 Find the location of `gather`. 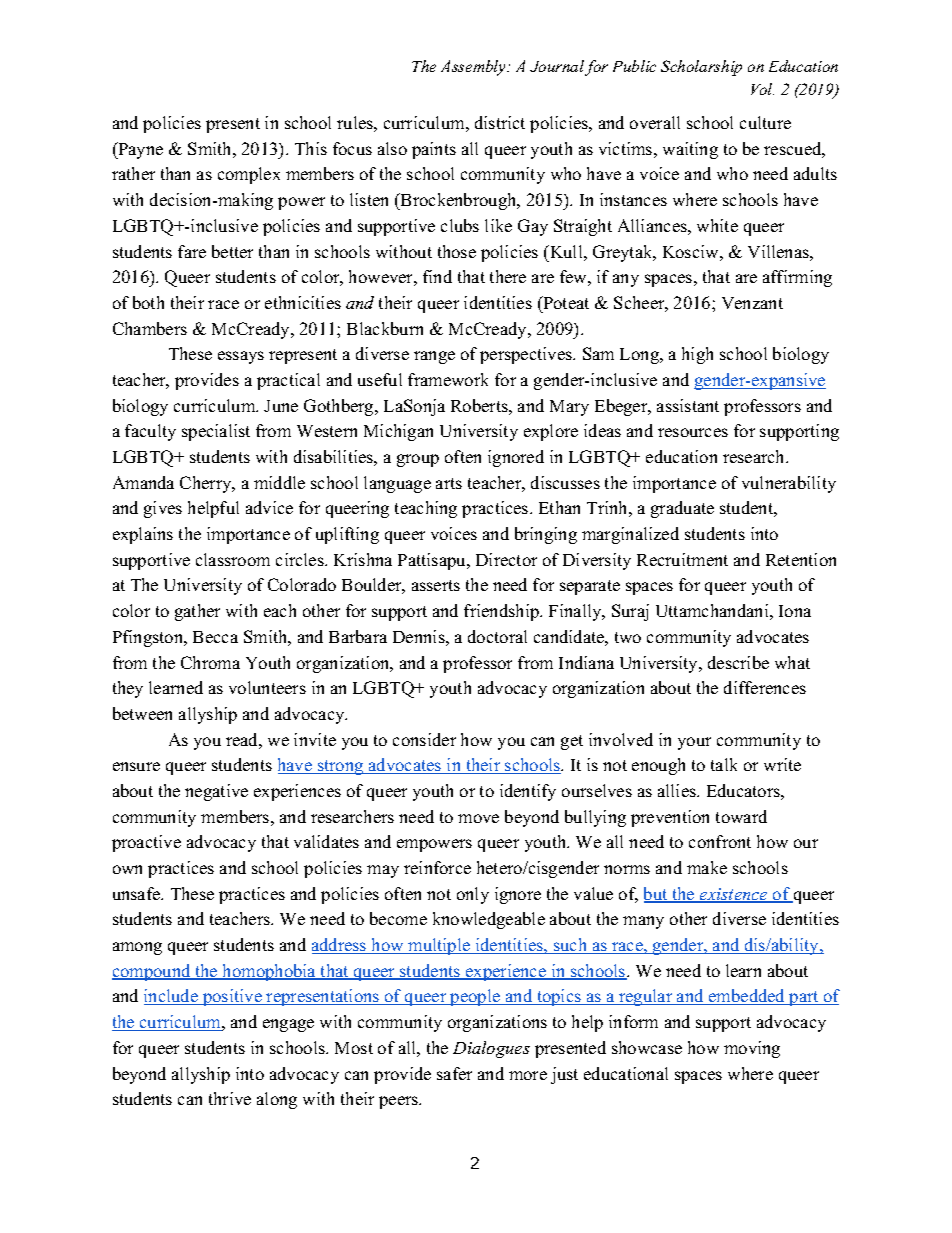

gather is located at coordinates (197, 612).
